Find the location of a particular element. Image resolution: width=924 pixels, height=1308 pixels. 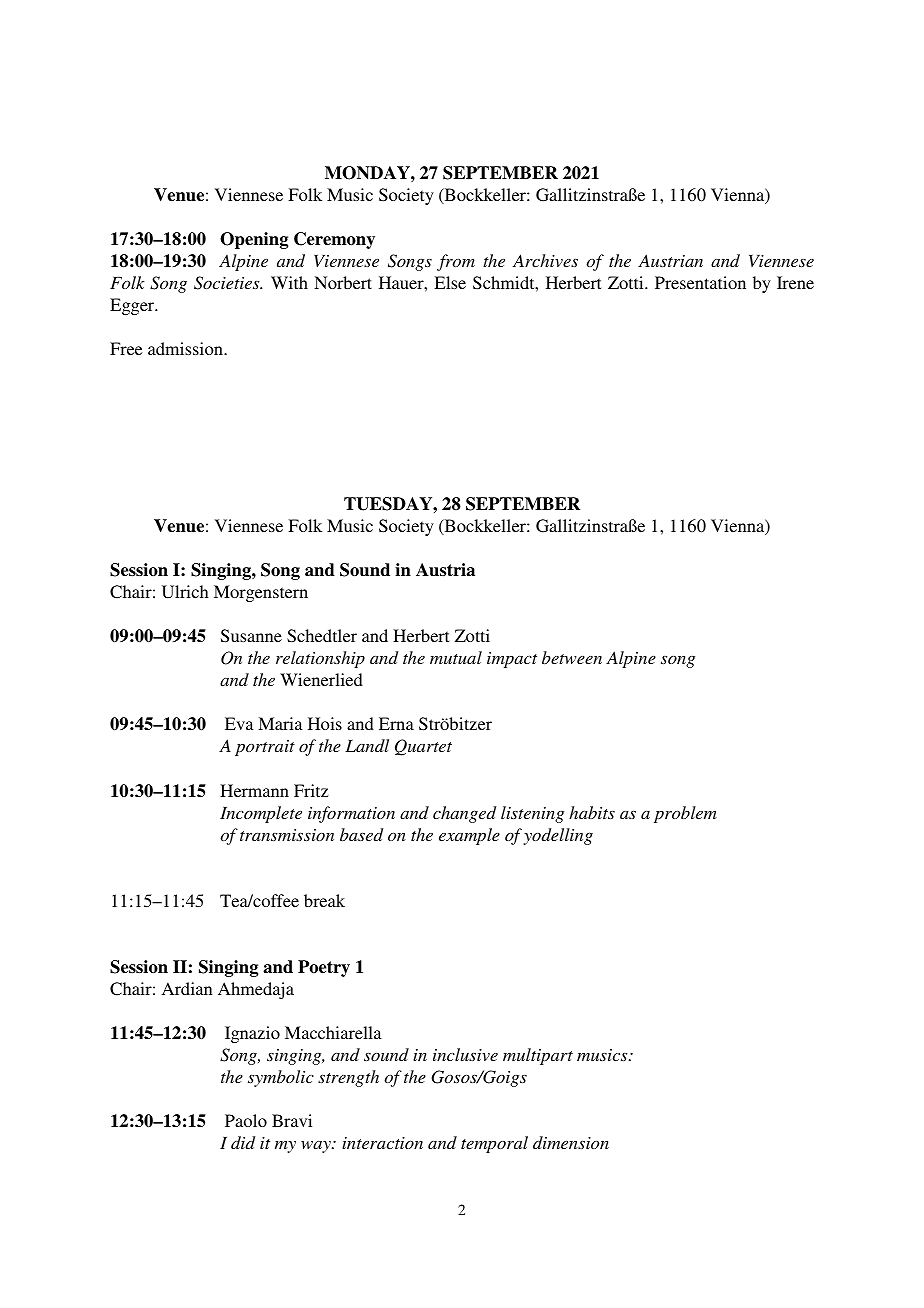

Irene is located at coordinates (795, 282).
